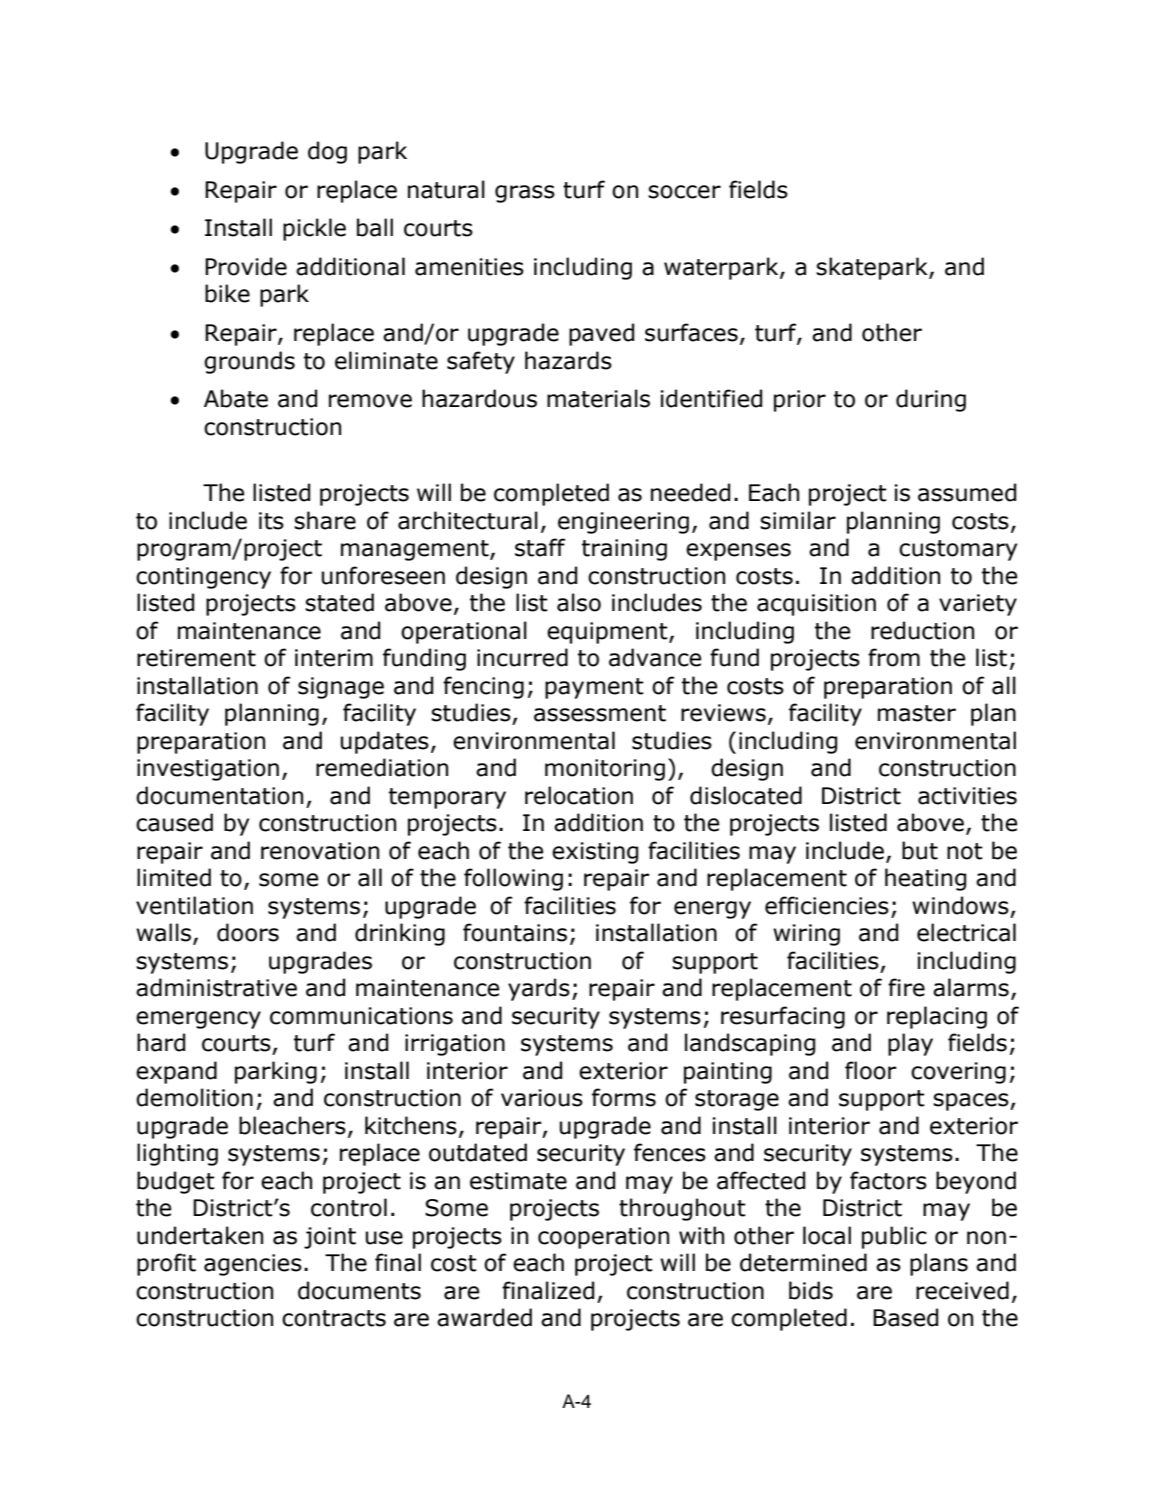 The height and width of the page is (1493, 1154). Describe the element at coordinates (684, 192) in the page. I see `soccer` at that location.
